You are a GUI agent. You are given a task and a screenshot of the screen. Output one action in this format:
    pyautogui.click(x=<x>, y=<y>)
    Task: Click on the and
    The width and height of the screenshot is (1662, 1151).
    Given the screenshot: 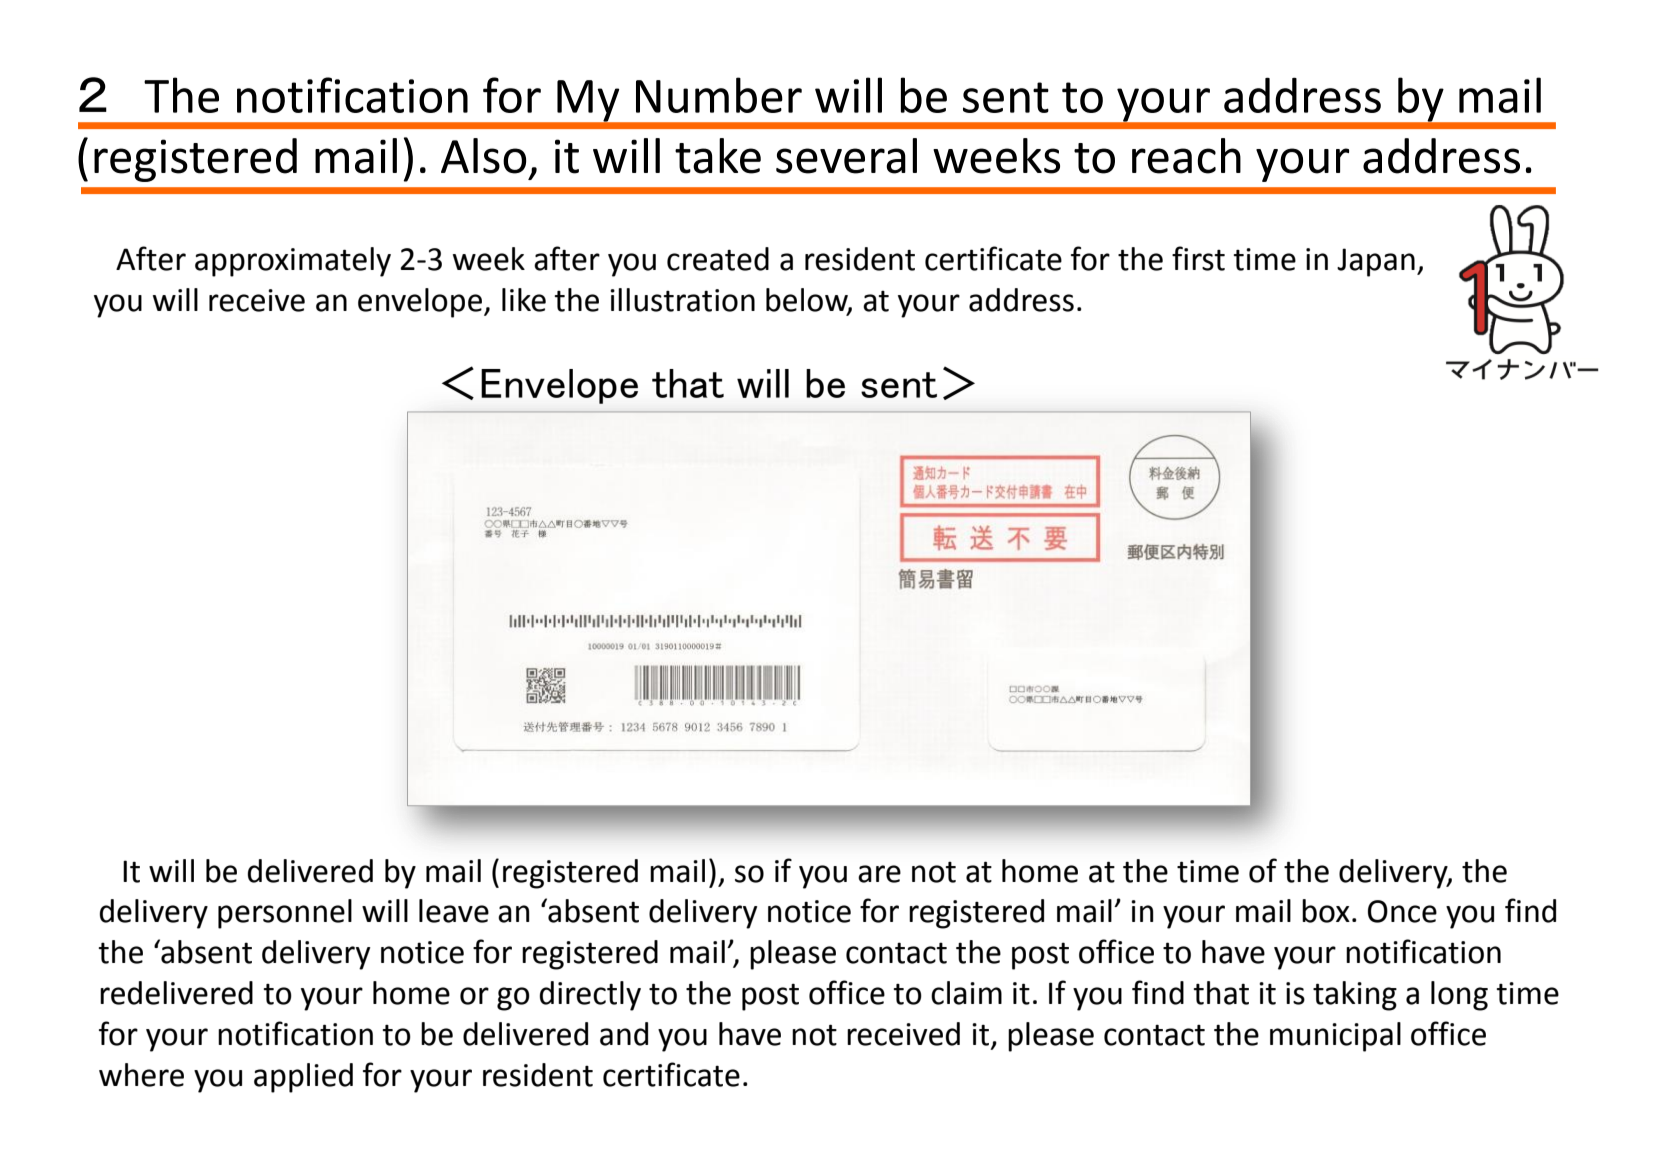 What is the action you would take?
    pyautogui.click(x=624, y=1034)
